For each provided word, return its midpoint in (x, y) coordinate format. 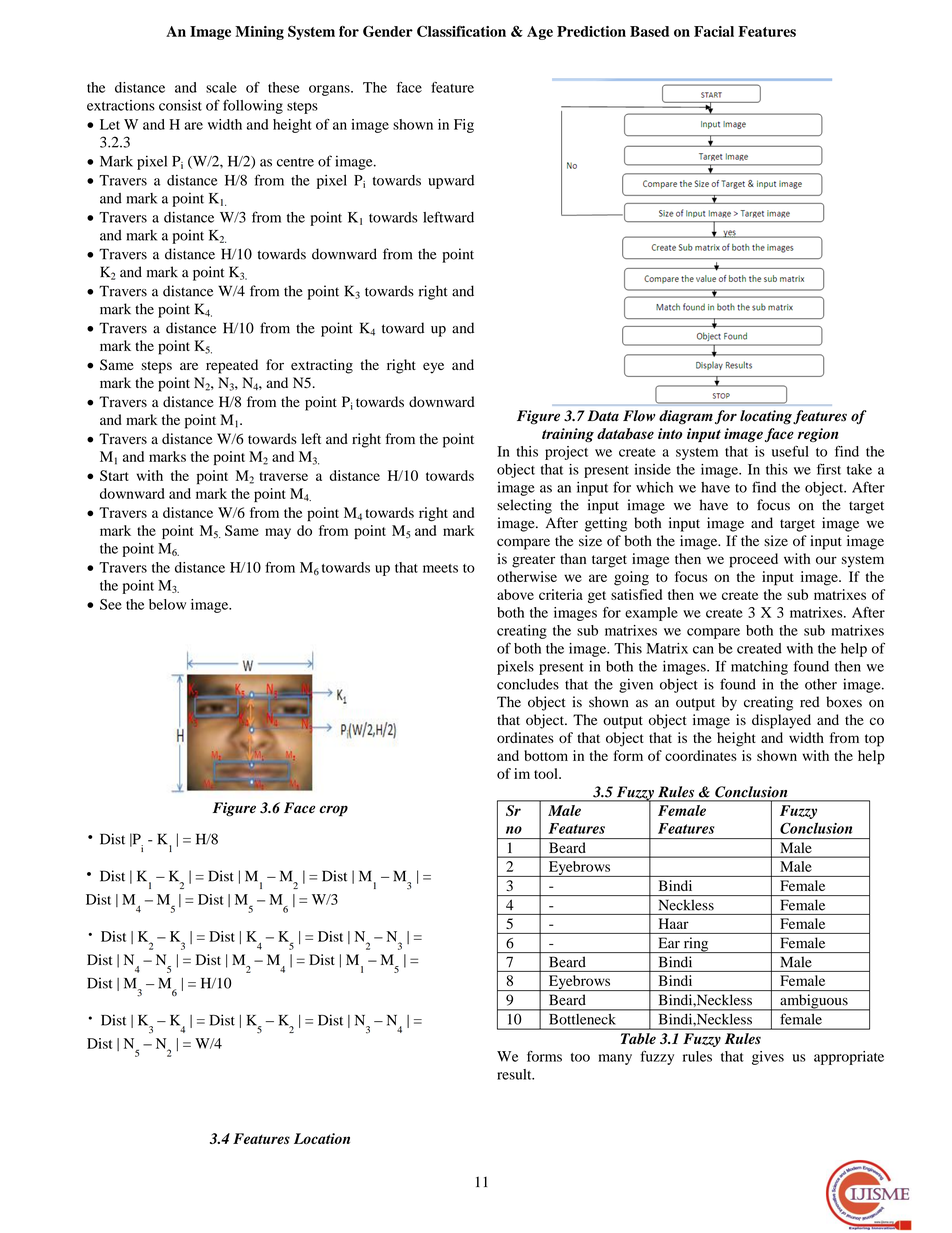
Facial (714, 31)
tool (547, 773)
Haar (674, 923)
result (515, 1074)
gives (768, 1058)
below (167, 604)
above (515, 594)
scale (221, 87)
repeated (232, 366)
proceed (753, 560)
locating (766, 417)
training (568, 435)
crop (333, 811)
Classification (461, 31)
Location (322, 1138)
